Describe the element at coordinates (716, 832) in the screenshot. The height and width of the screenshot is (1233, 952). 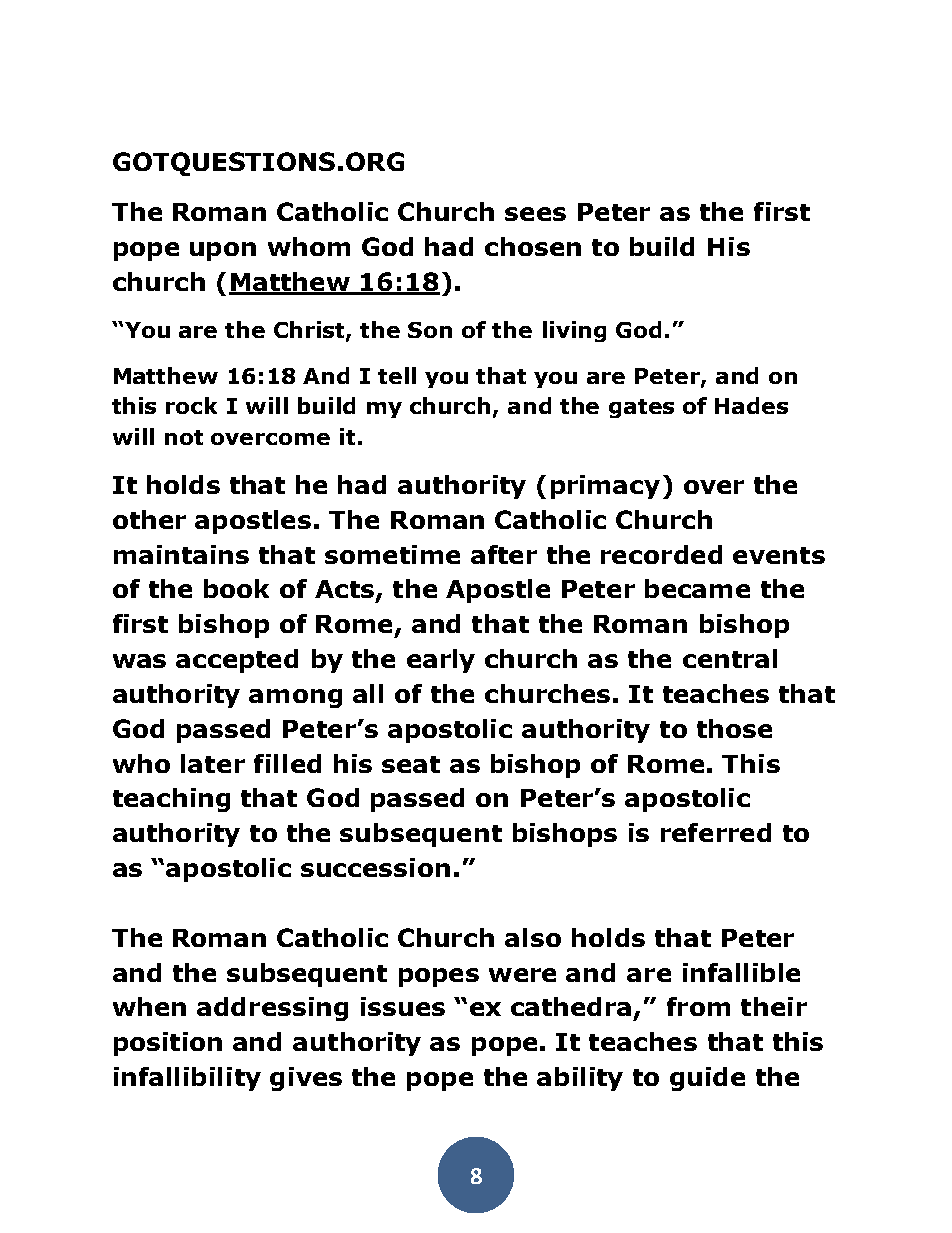
I see `referred` at that location.
